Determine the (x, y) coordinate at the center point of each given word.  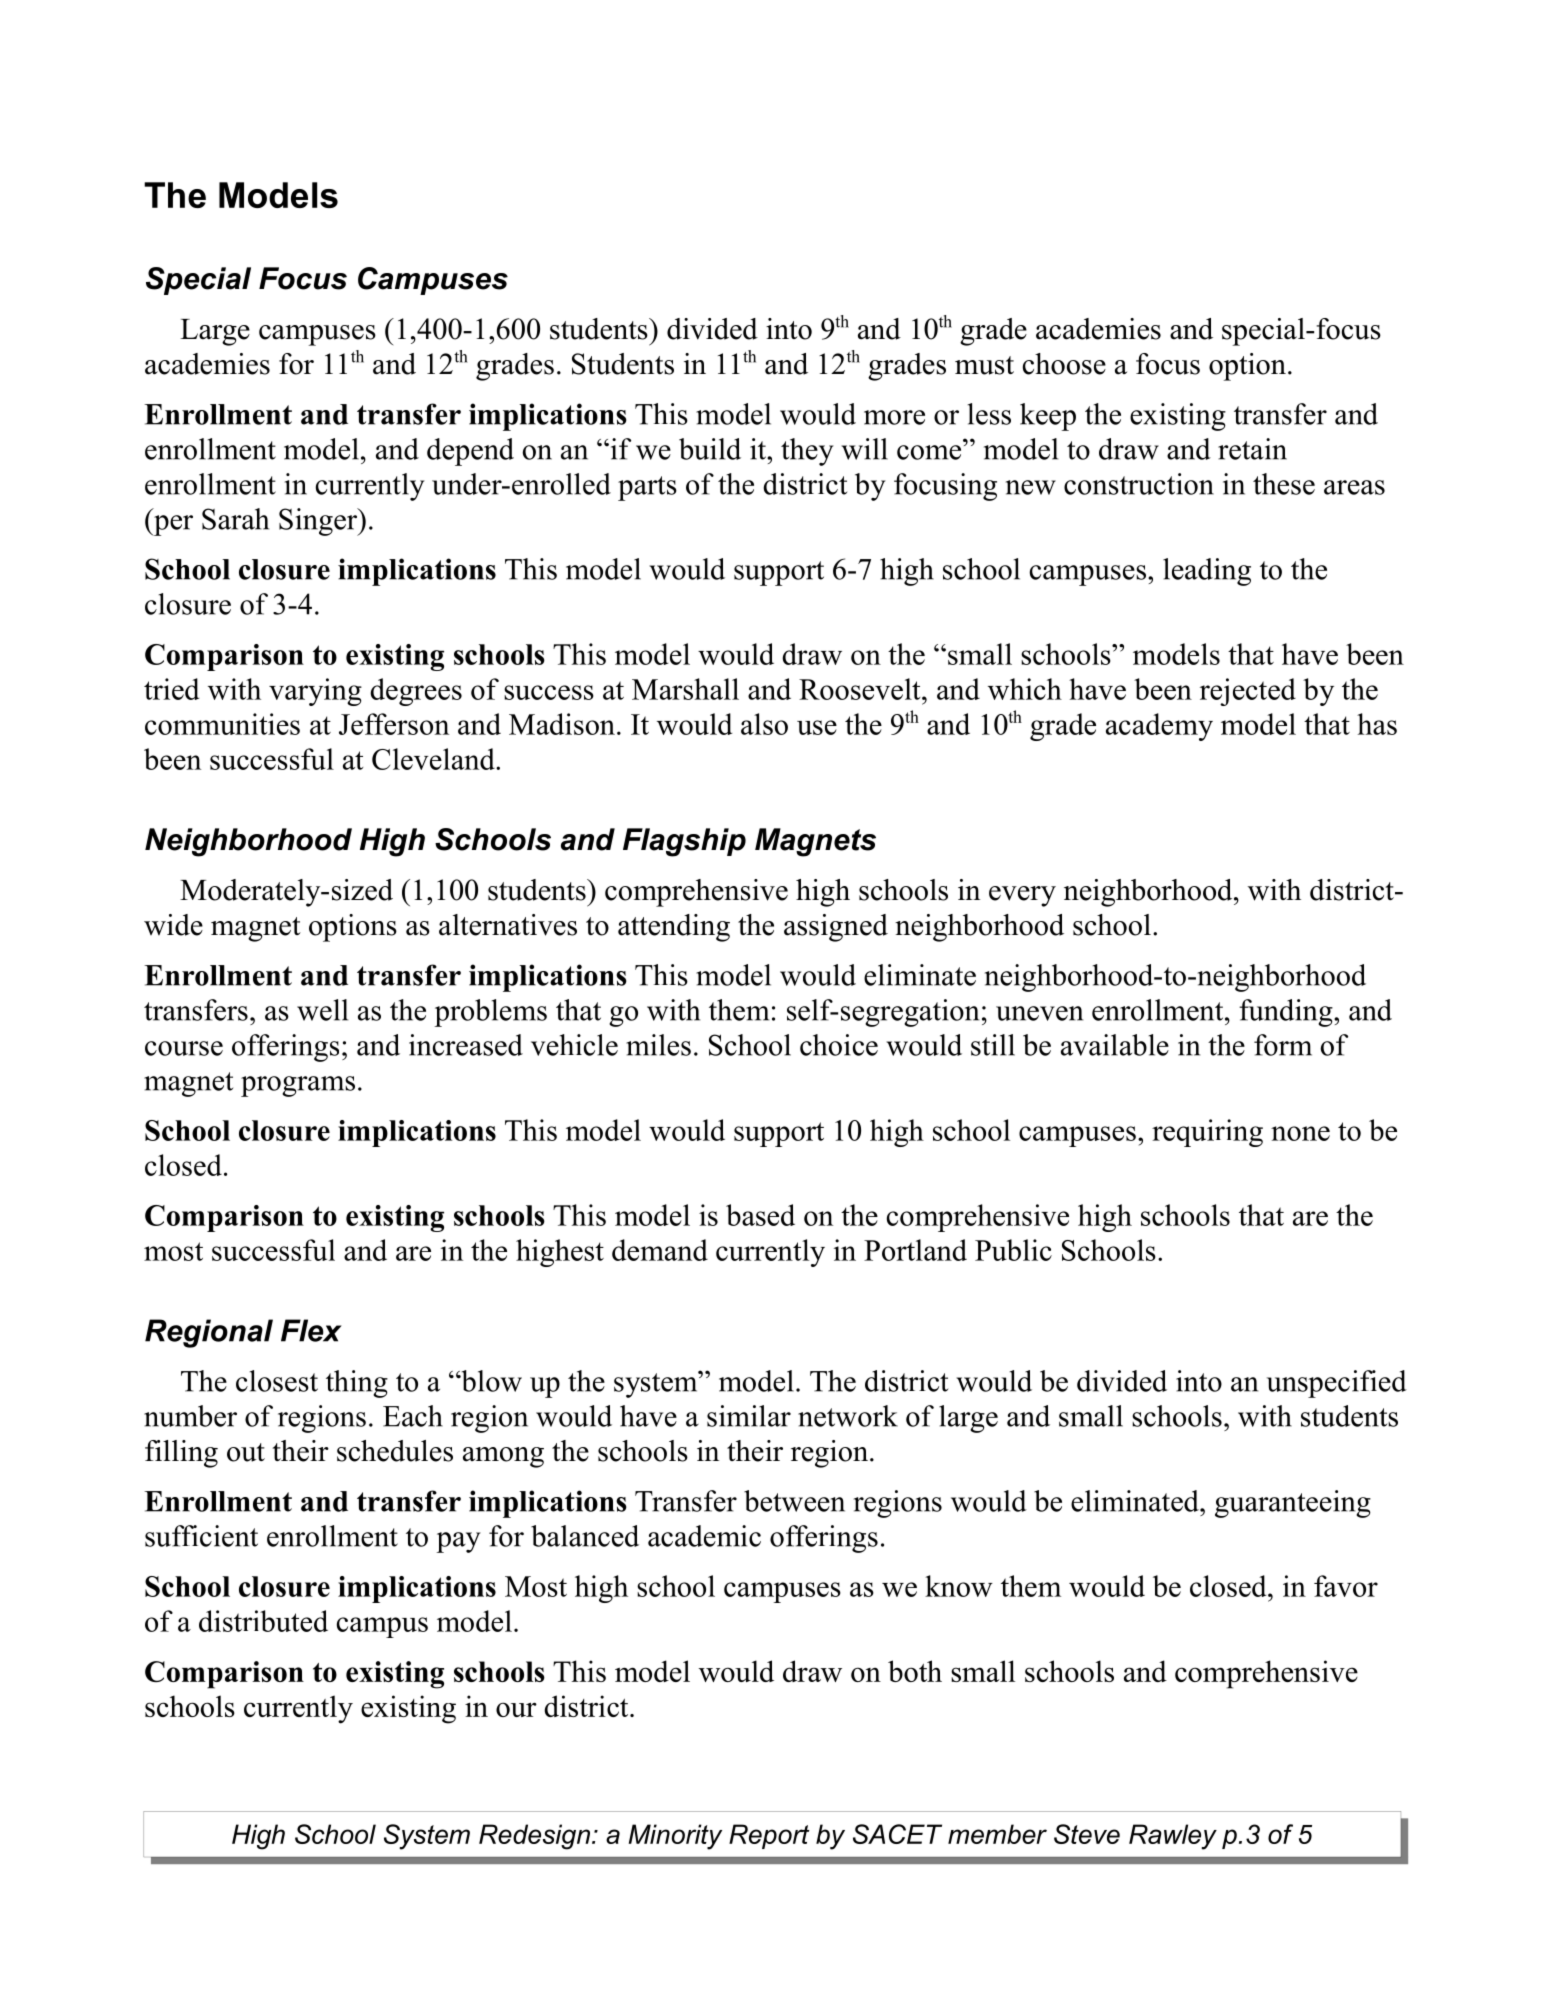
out (246, 1452)
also (764, 724)
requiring (1207, 1133)
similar (749, 1416)
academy (1159, 727)
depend (470, 452)
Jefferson (394, 724)
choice (839, 1045)
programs (298, 1086)
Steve (1087, 1834)
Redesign (534, 1837)
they (807, 452)
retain (1252, 449)
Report (769, 1836)
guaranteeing (1293, 1504)
